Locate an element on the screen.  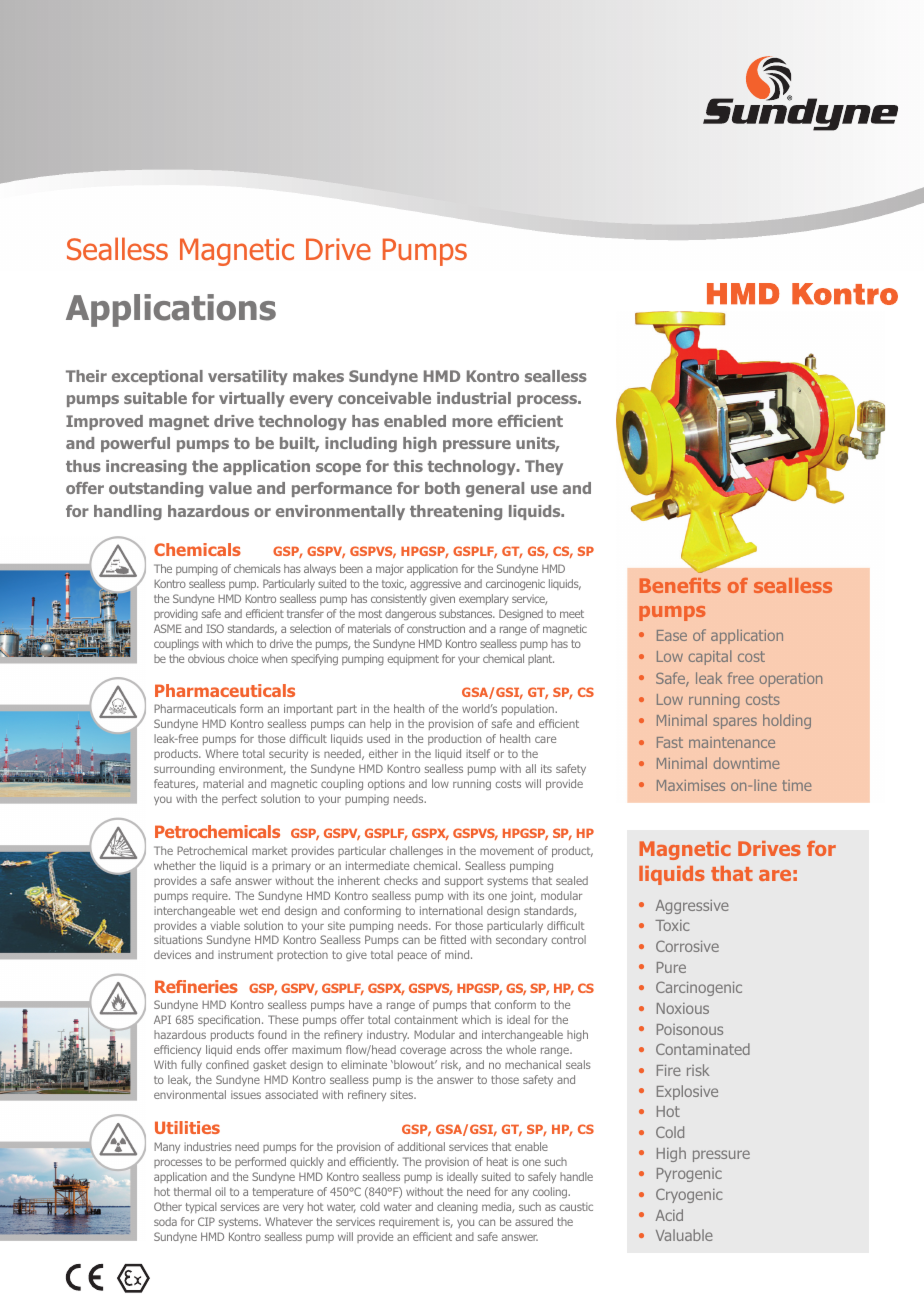
cleaning is located at coordinates (457, 1208).
